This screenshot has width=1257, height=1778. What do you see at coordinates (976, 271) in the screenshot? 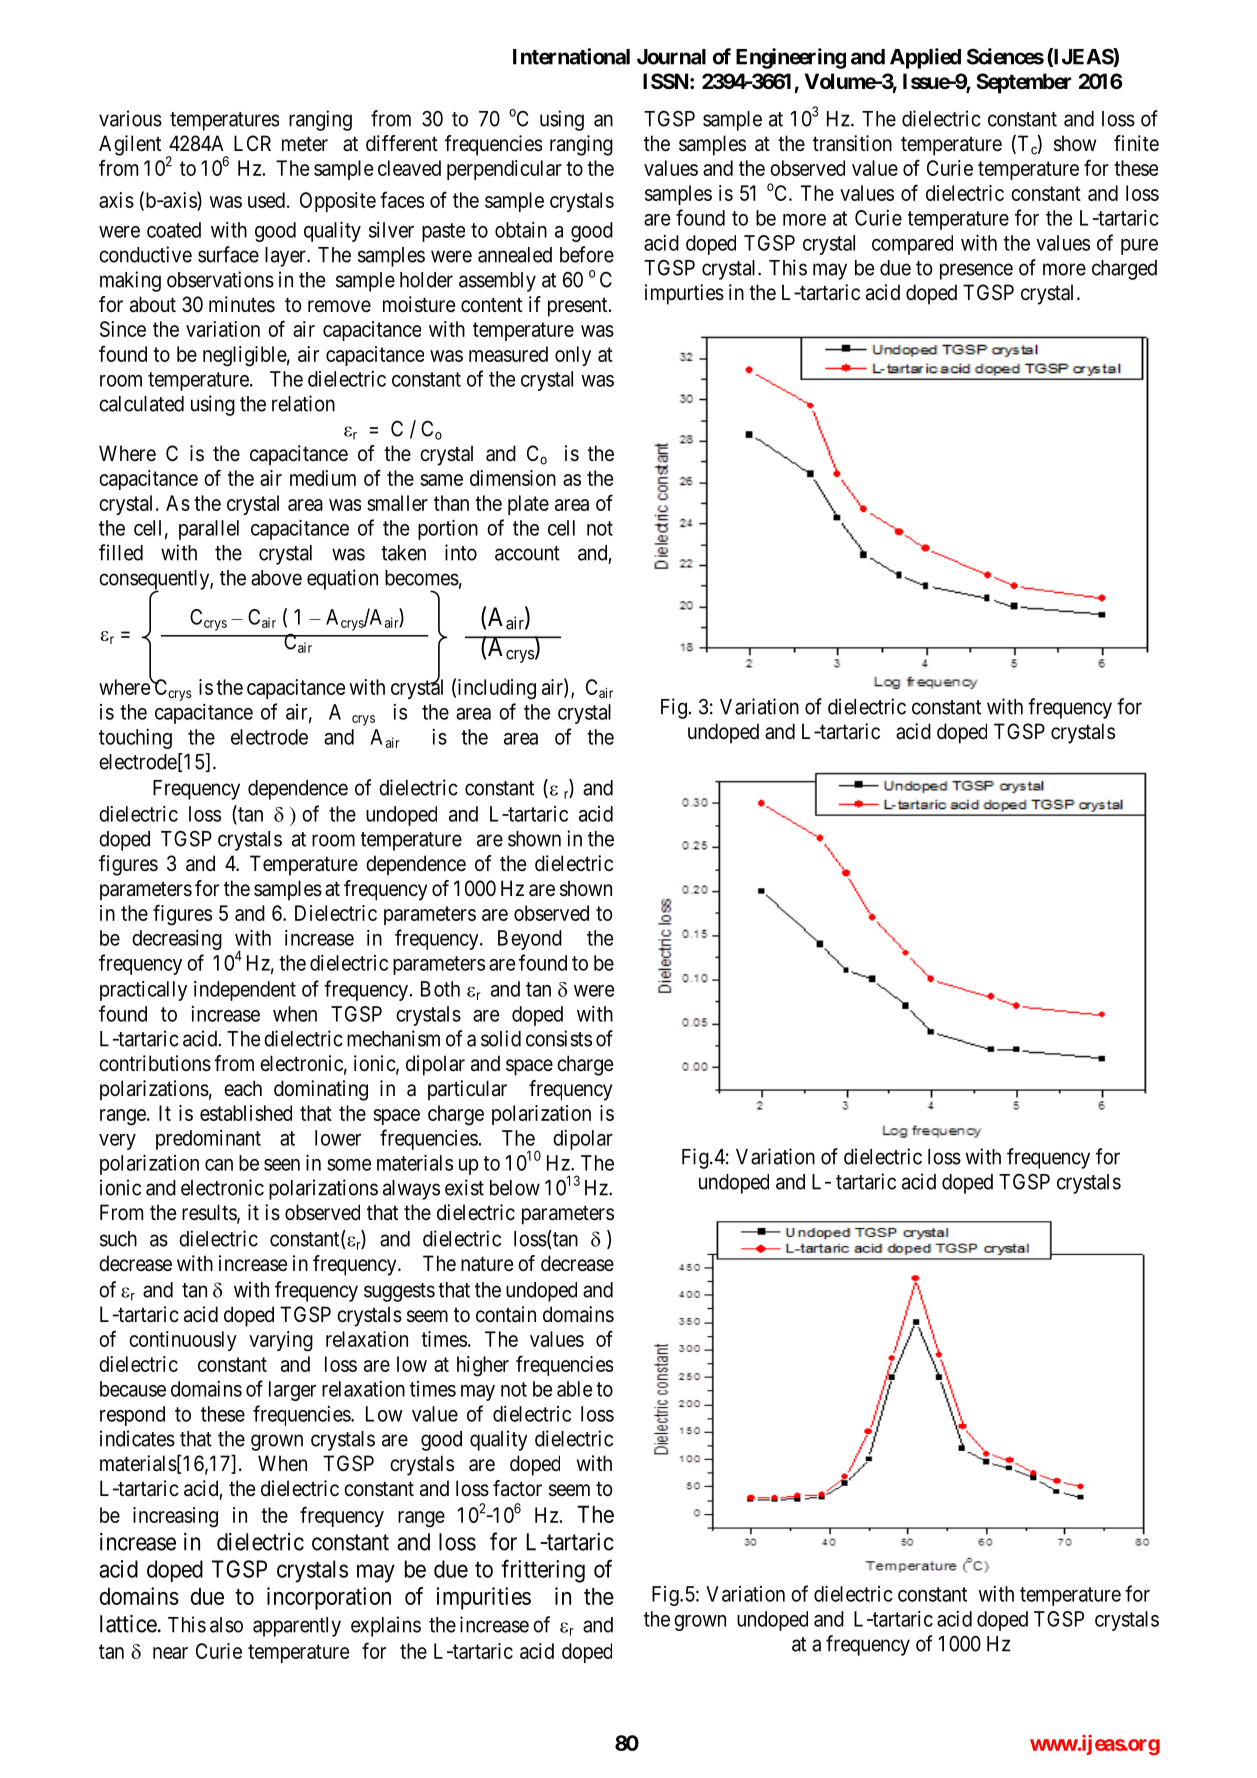
I see `presence` at bounding box center [976, 271].
